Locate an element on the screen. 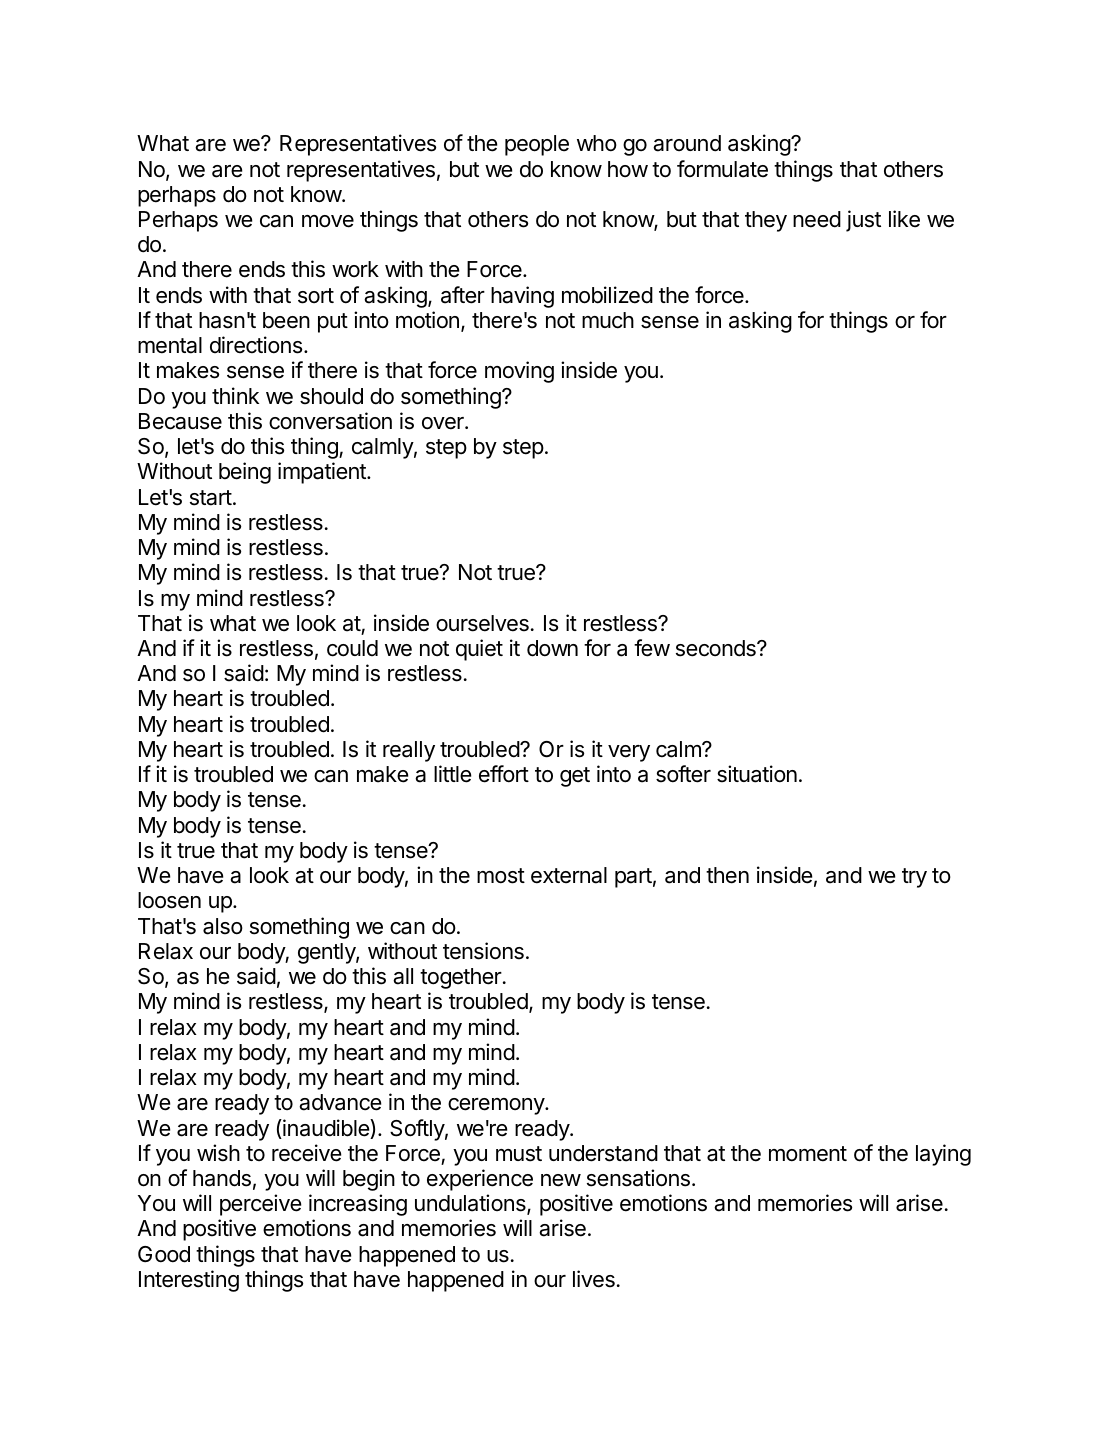 Image resolution: width=1119 pixels, height=1448 pixels. move is located at coordinates (328, 221).
